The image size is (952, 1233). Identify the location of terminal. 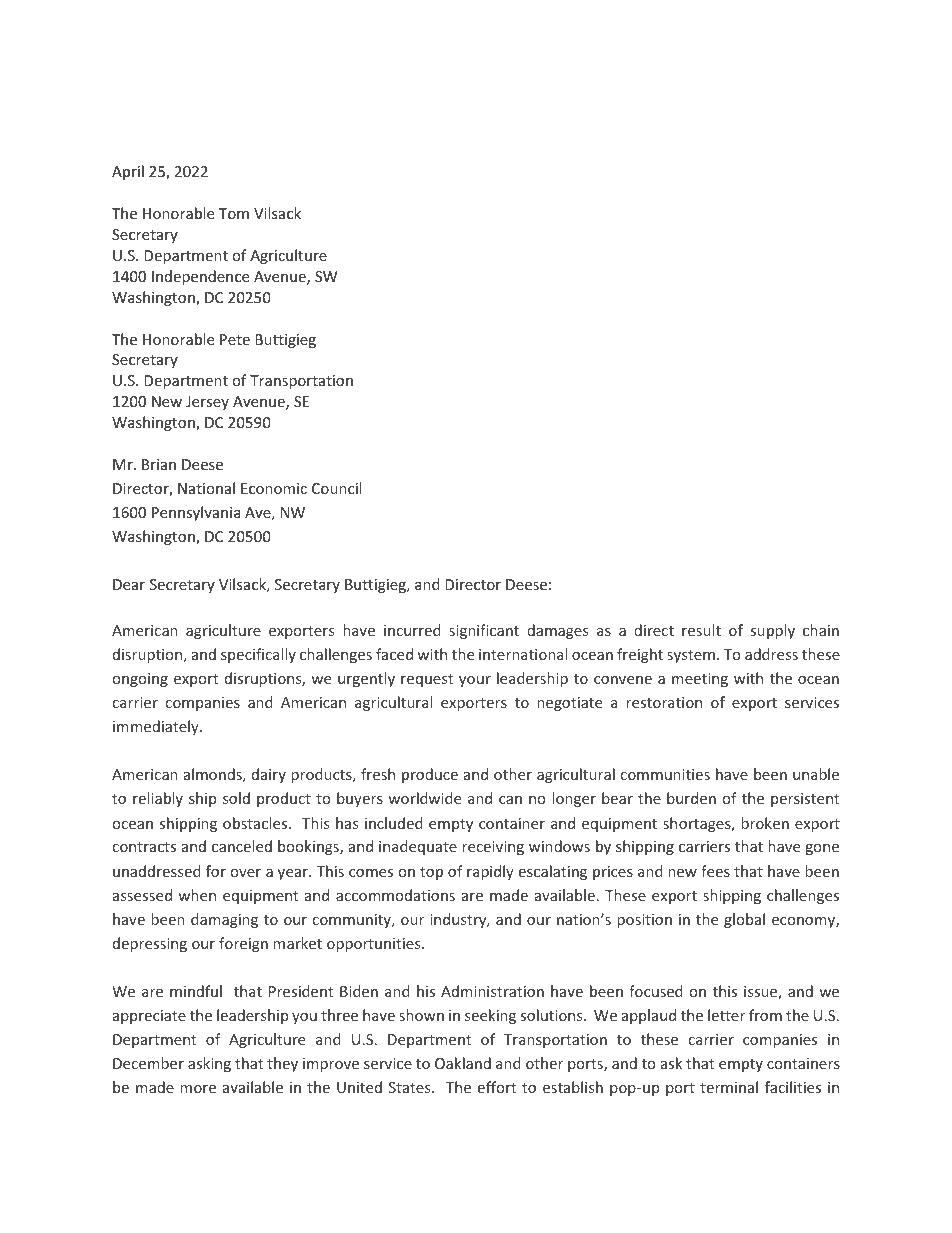
(729, 1087).
